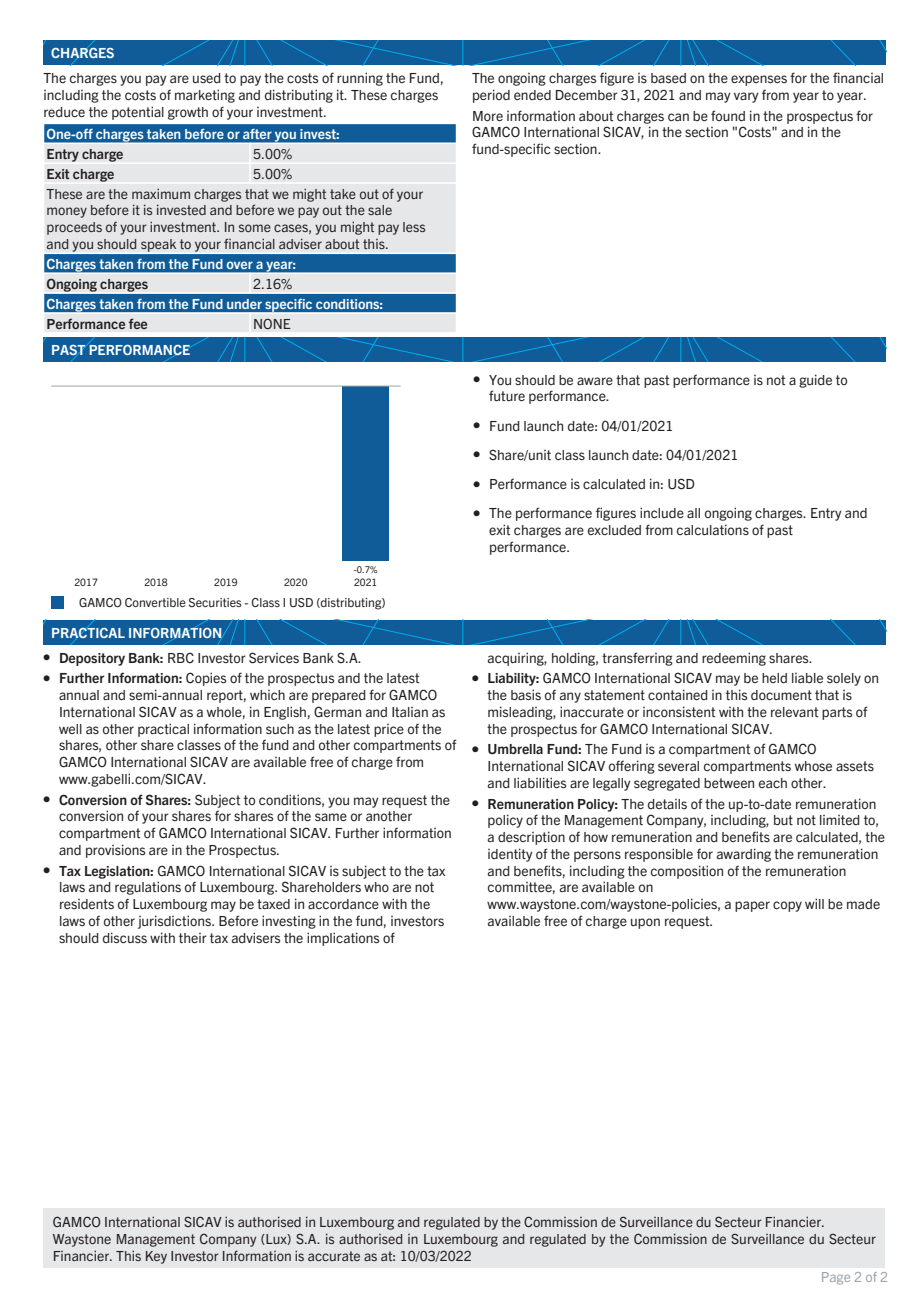 This screenshot has width=924, height=1307. What do you see at coordinates (156, 1257) in the screenshot?
I see `Key` at bounding box center [156, 1257].
